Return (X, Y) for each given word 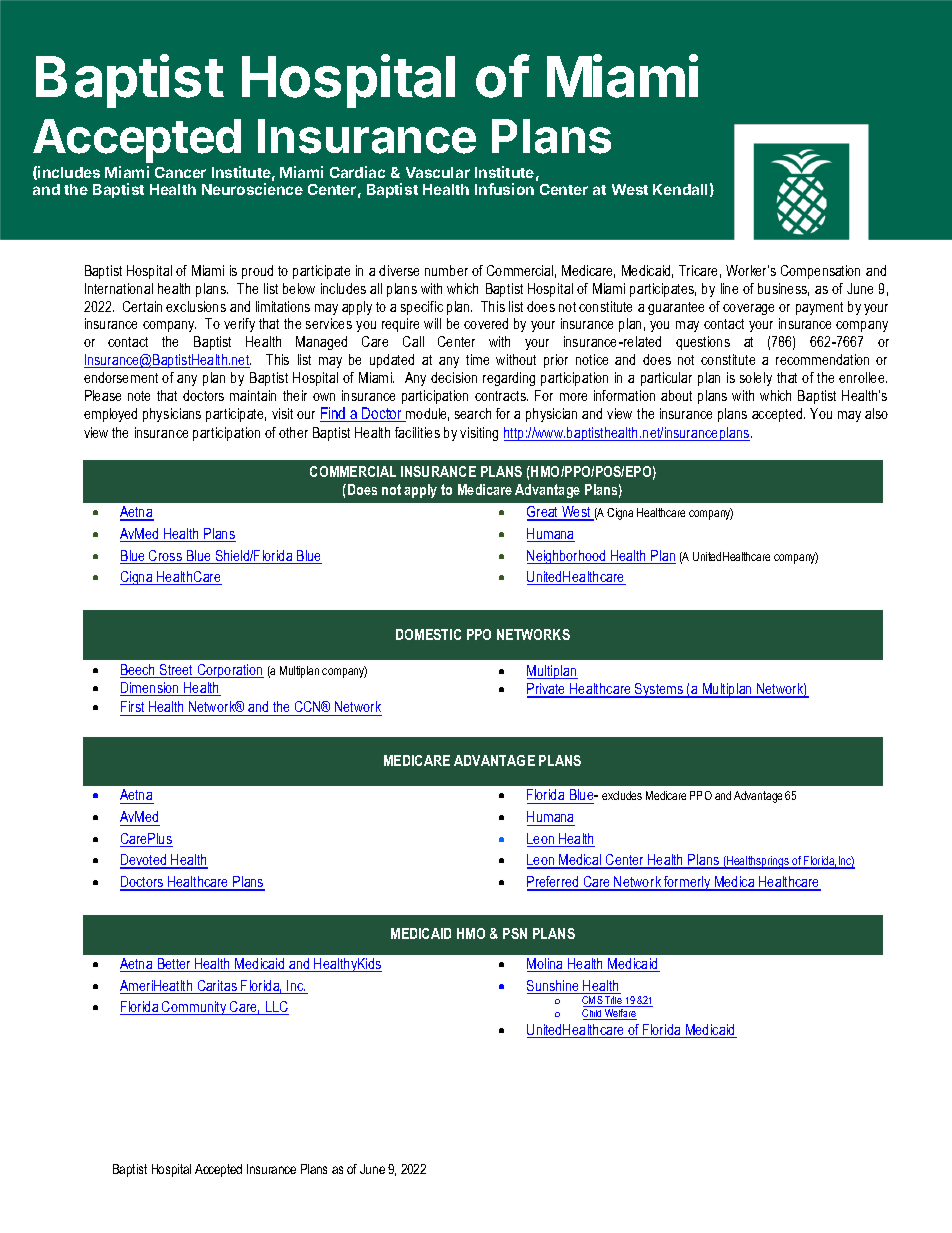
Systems (659, 690)
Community (194, 1008)
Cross (165, 557)
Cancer (180, 172)
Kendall (680, 189)
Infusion (504, 189)
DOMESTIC (428, 634)
